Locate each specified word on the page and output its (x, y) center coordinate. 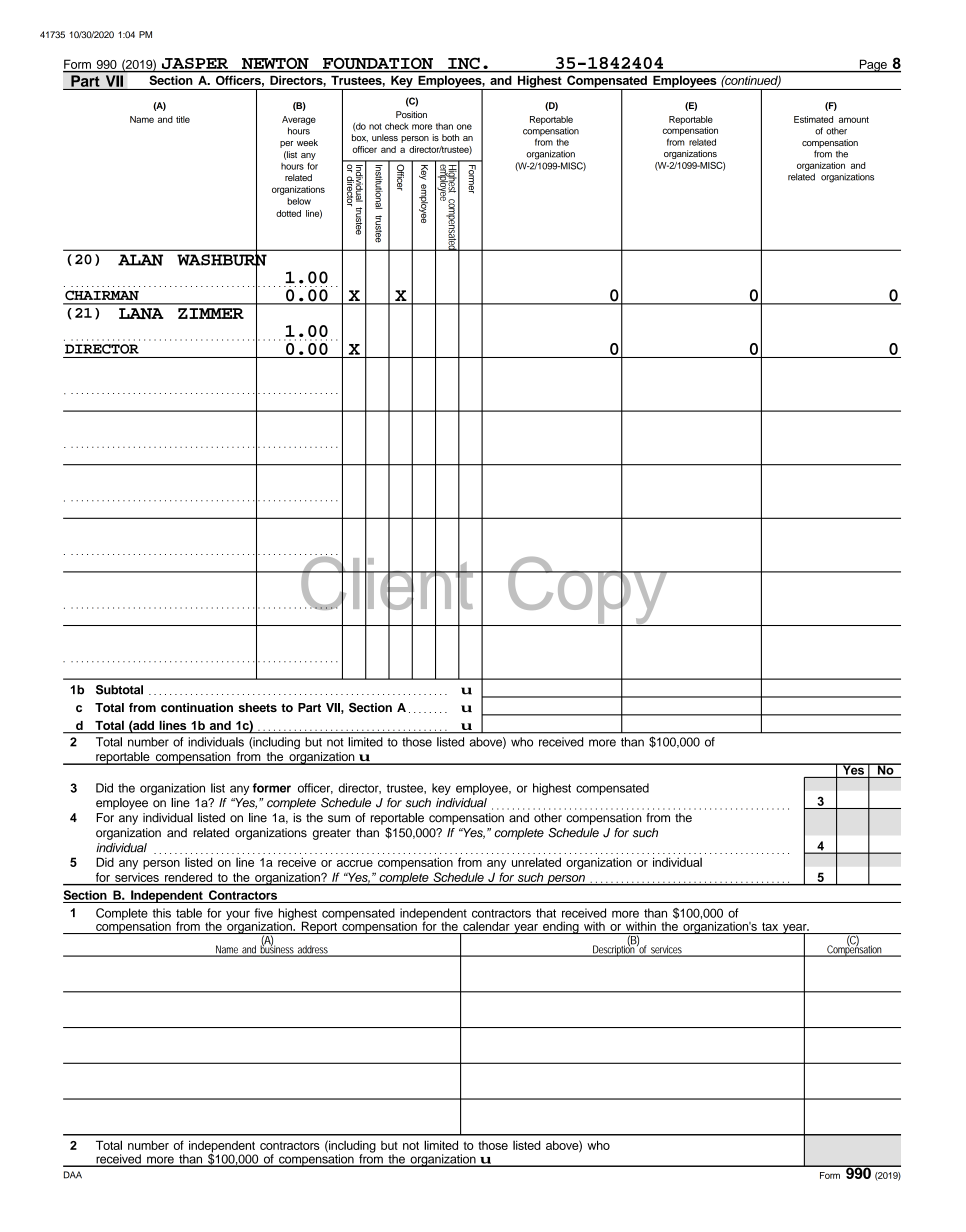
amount (854, 119)
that (546, 913)
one (464, 127)
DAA (73, 1175)
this (161, 913)
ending (561, 927)
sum (339, 819)
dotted (288, 213)
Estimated (813, 119)
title (183, 119)
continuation (197, 707)
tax (770, 926)
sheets (257, 707)
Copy (588, 590)
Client (387, 583)
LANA (141, 313)
